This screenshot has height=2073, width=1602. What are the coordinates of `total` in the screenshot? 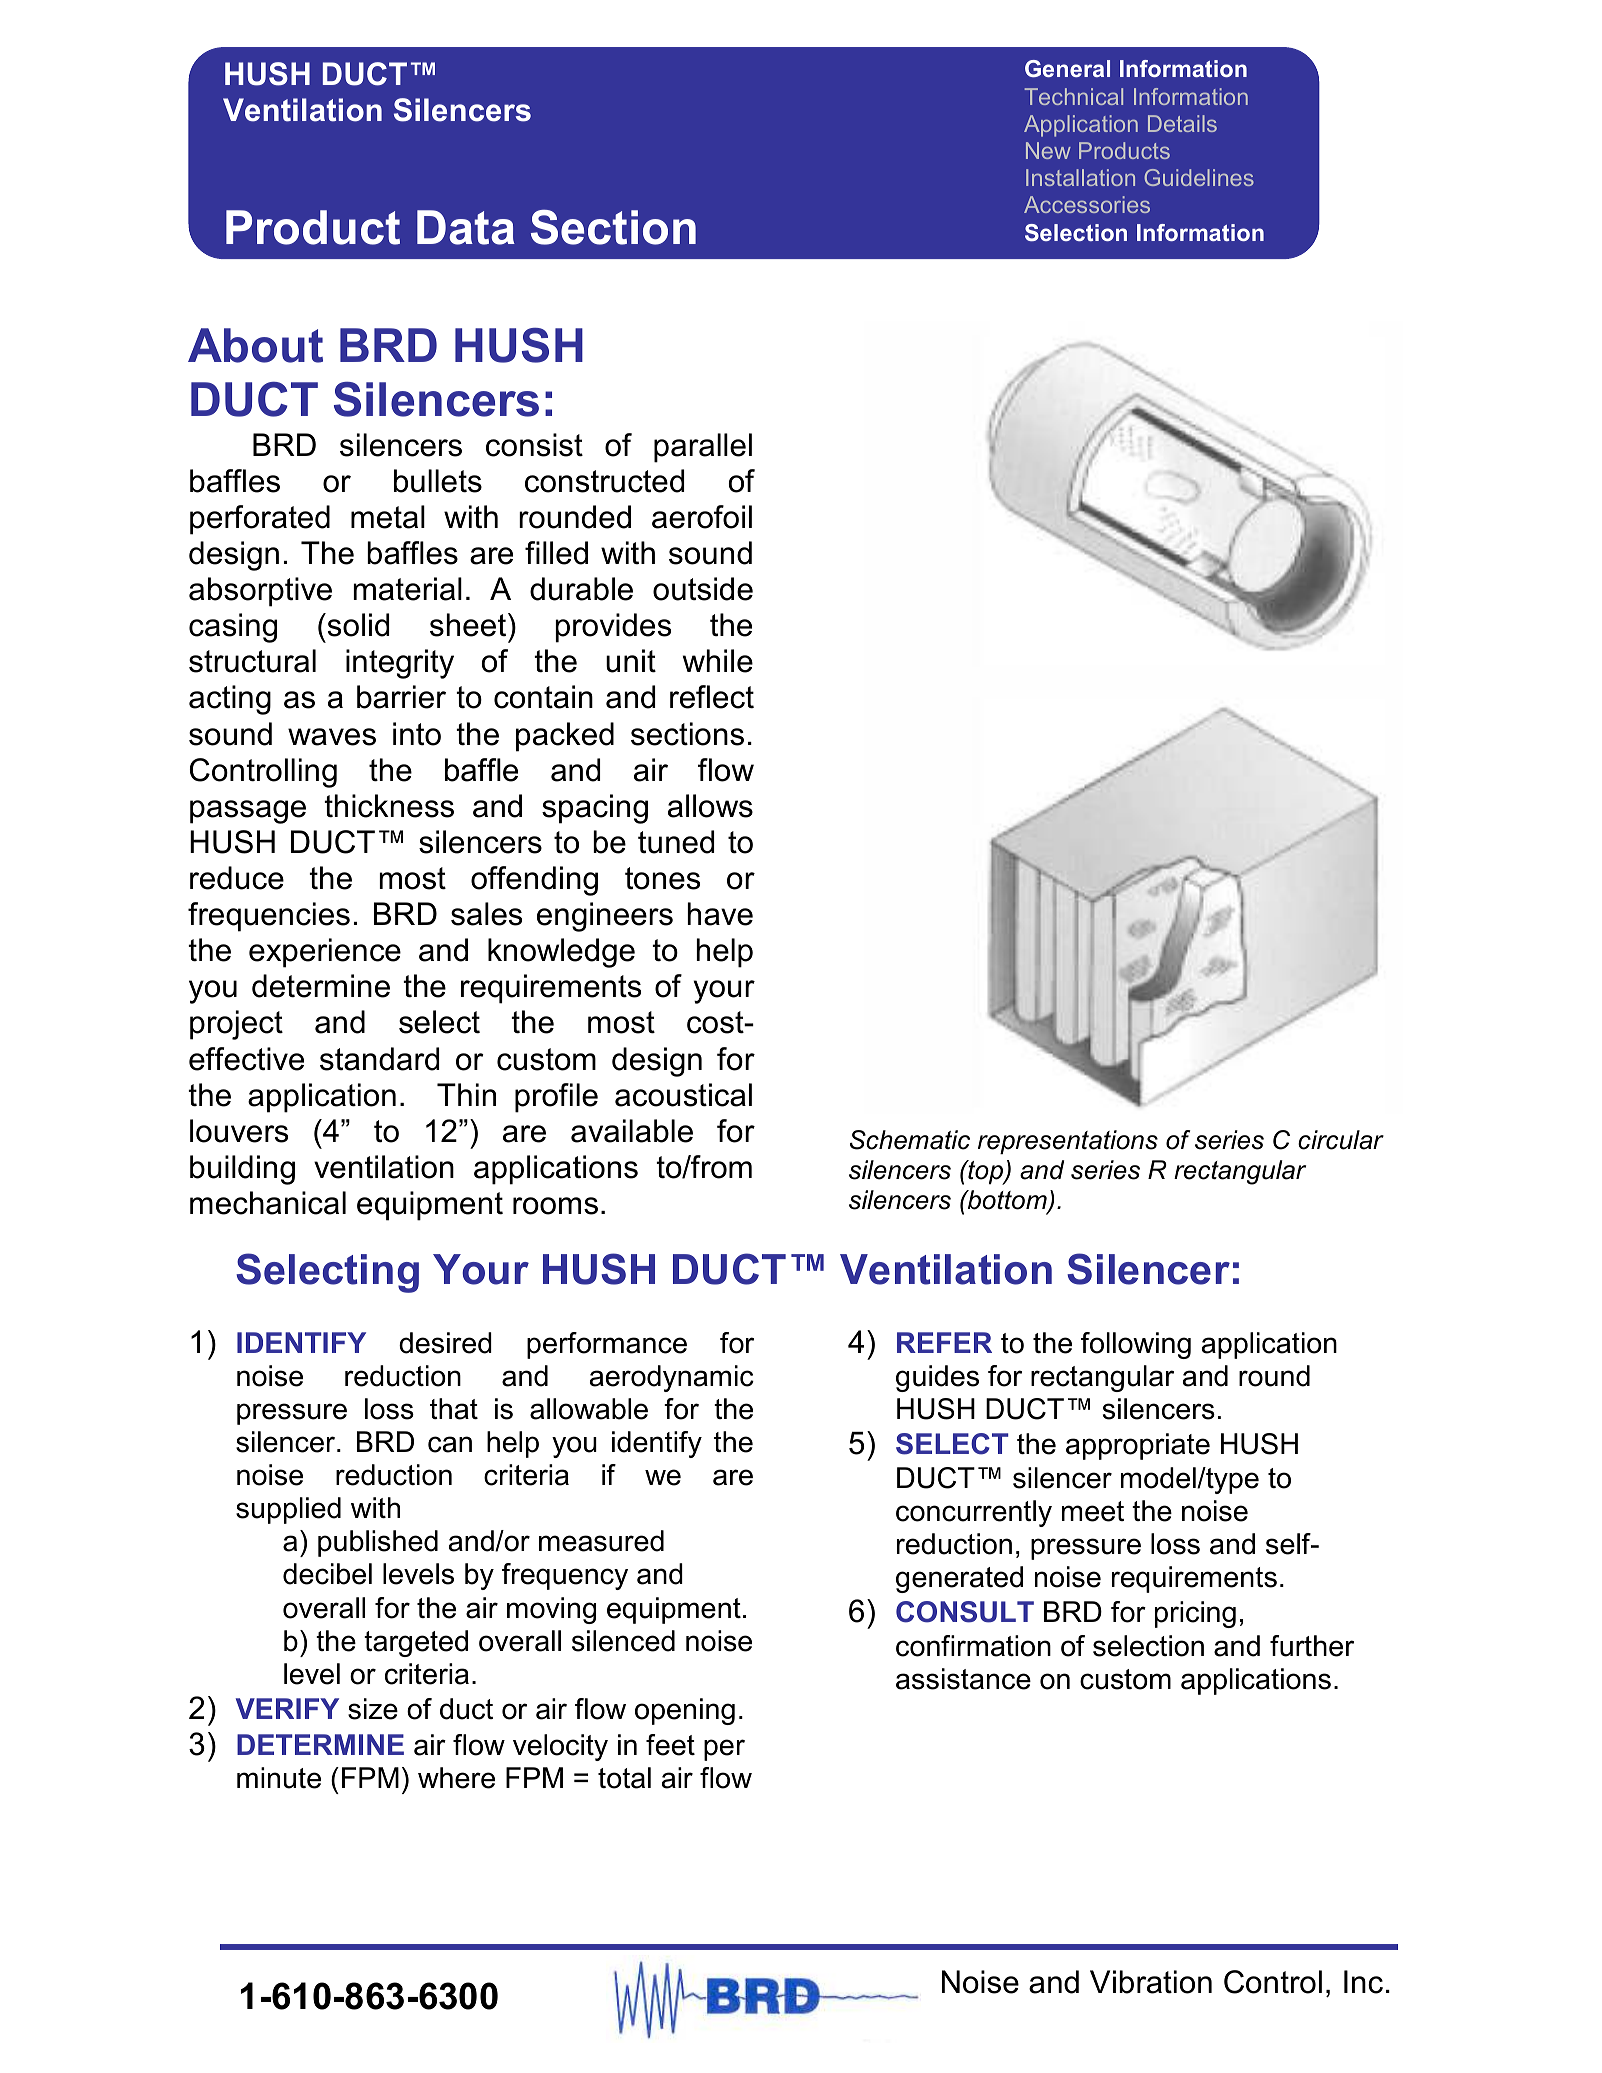 It's located at (624, 1778).
